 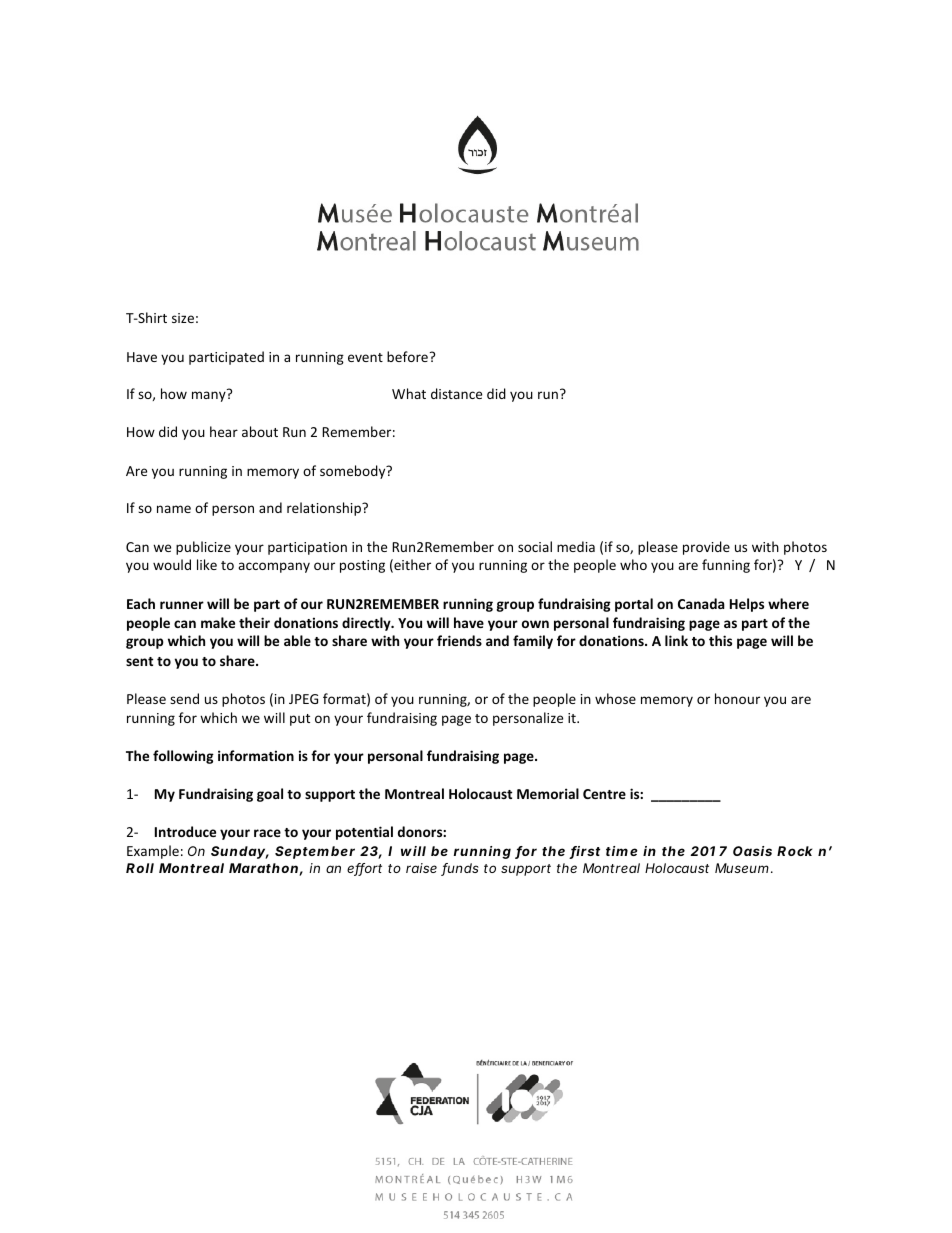 I want to click on send, so click(x=184, y=698).
